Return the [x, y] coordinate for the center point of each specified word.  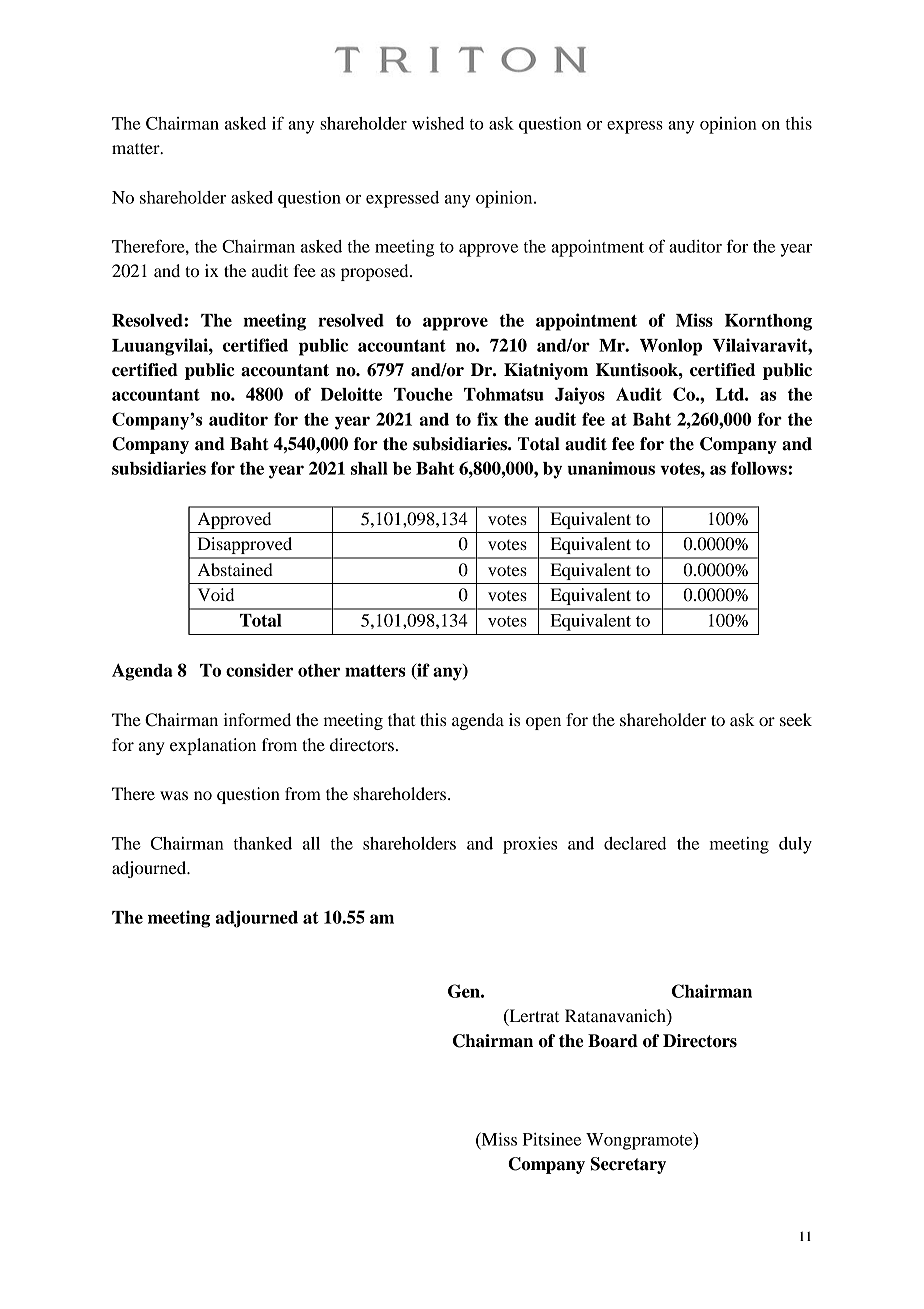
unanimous [611, 468]
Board [613, 1041]
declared [635, 843]
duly [795, 845]
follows [760, 468]
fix [487, 419]
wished [438, 123]
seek [796, 719]
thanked [263, 843]
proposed [376, 272]
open [543, 723]
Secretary [628, 1165]
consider [260, 670]
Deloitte [351, 394]
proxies [530, 845]
